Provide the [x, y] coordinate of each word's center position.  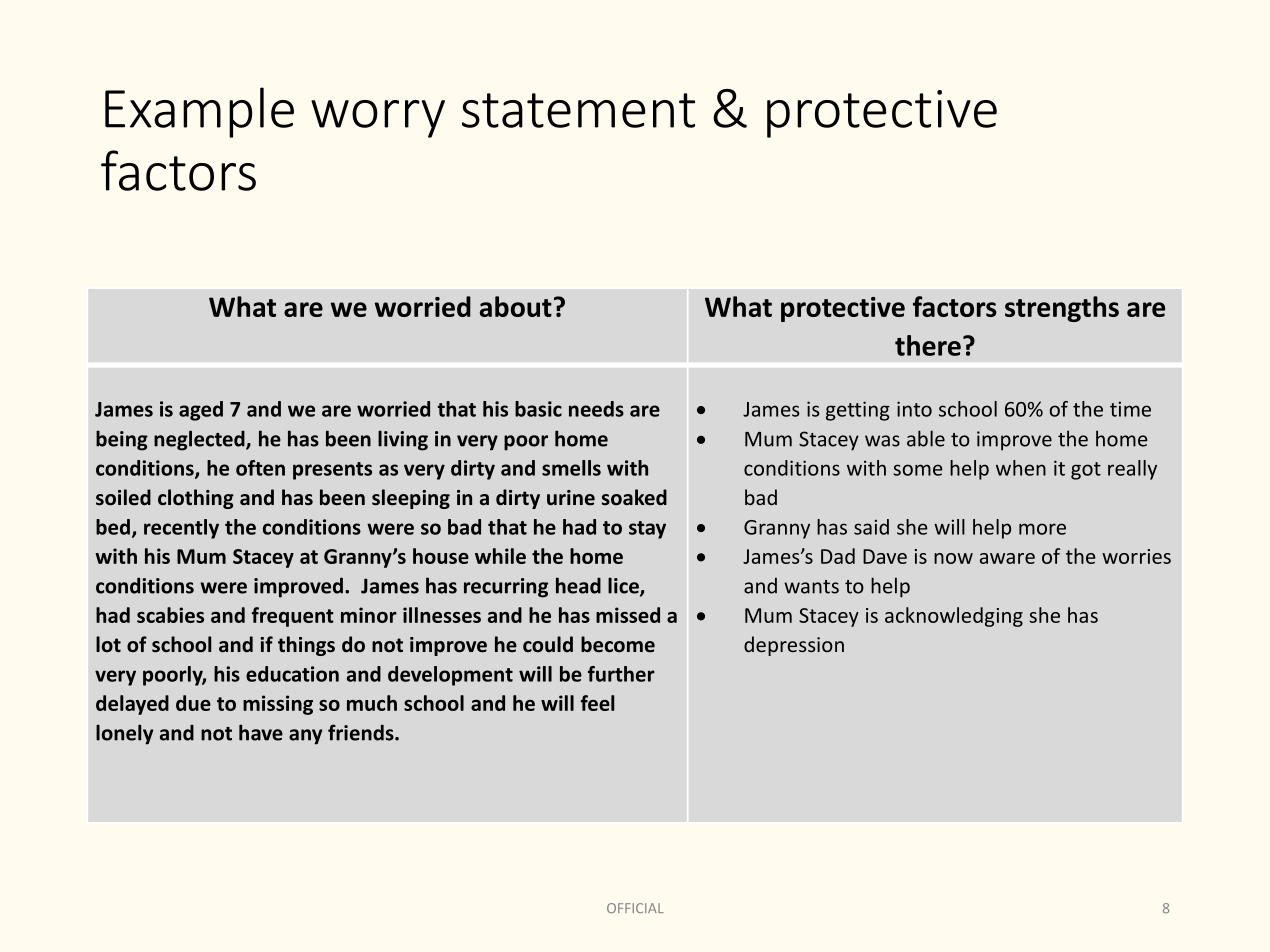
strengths [1062, 309]
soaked [634, 497]
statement [578, 110]
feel [597, 703]
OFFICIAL [635, 908]
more [1042, 529]
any [305, 737]
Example [199, 112]
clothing [196, 499]
